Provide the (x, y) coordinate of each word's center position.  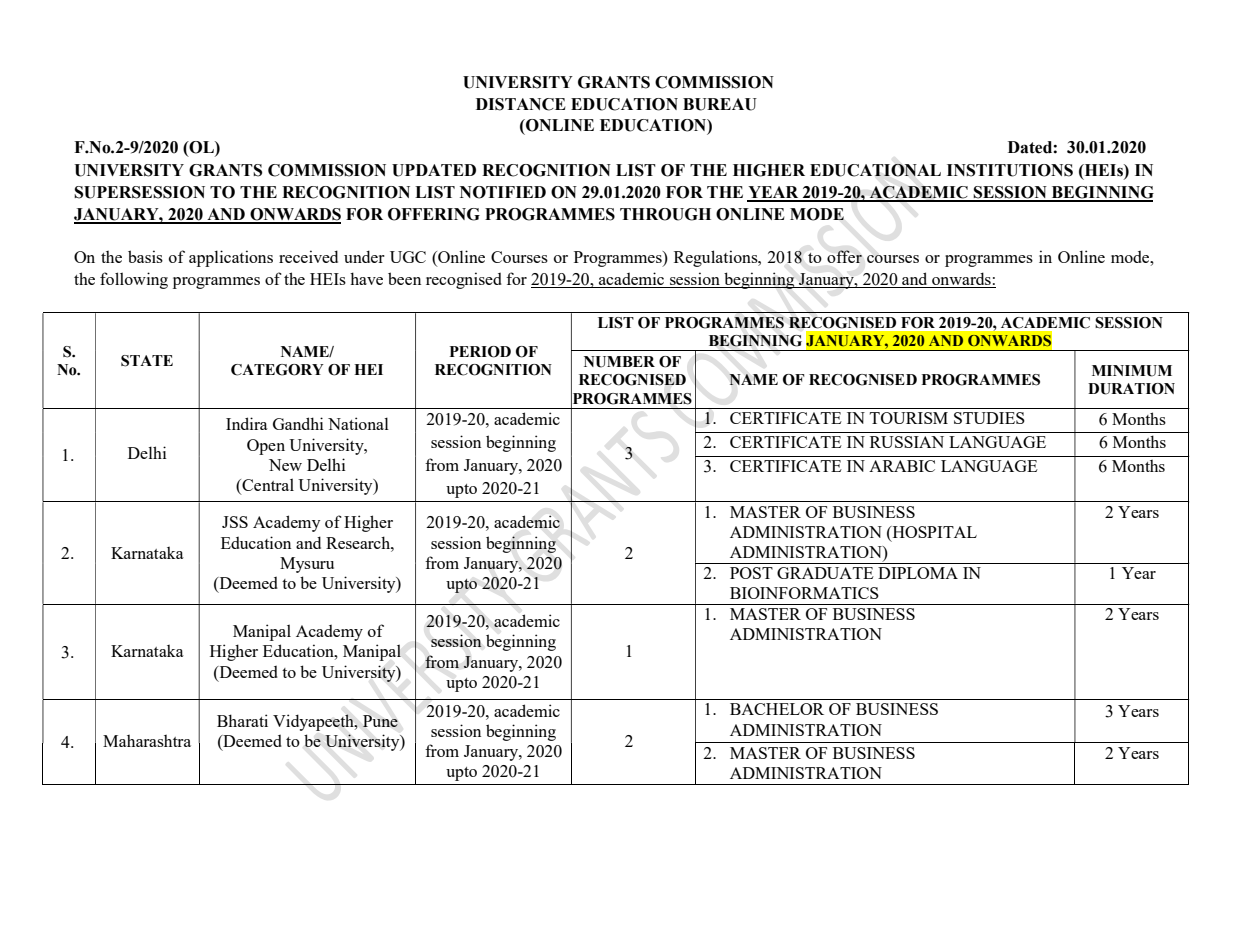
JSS (235, 522)
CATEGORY (277, 370)
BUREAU (720, 104)
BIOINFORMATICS (804, 593)
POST (751, 573)
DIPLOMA (918, 573)
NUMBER (619, 362)
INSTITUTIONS (1010, 170)
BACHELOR (777, 709)
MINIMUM (1132, 371)
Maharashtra (147, 740)
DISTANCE (521, 104)
